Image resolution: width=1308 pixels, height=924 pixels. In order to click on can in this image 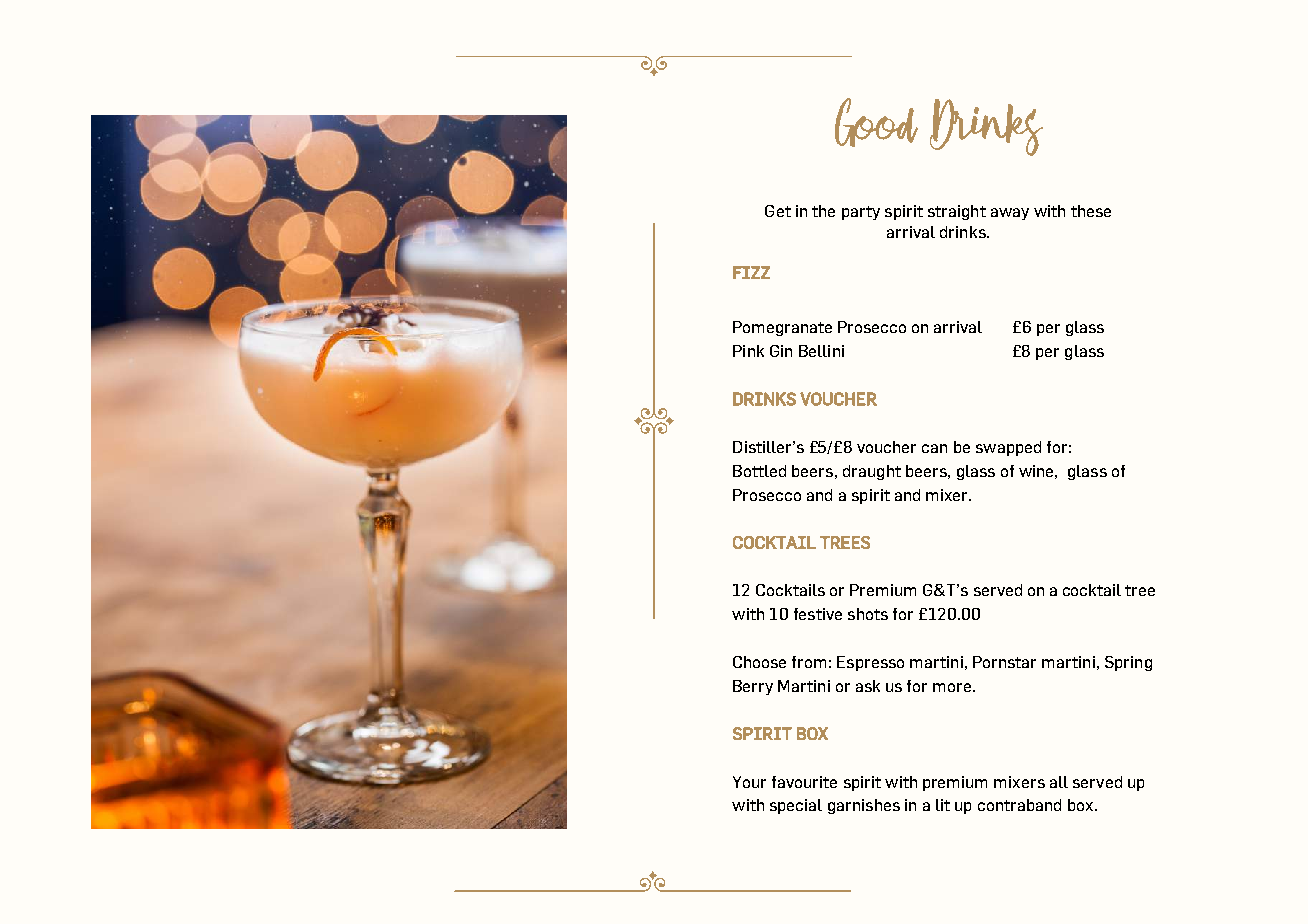, I will do `click(934, 448)`.
